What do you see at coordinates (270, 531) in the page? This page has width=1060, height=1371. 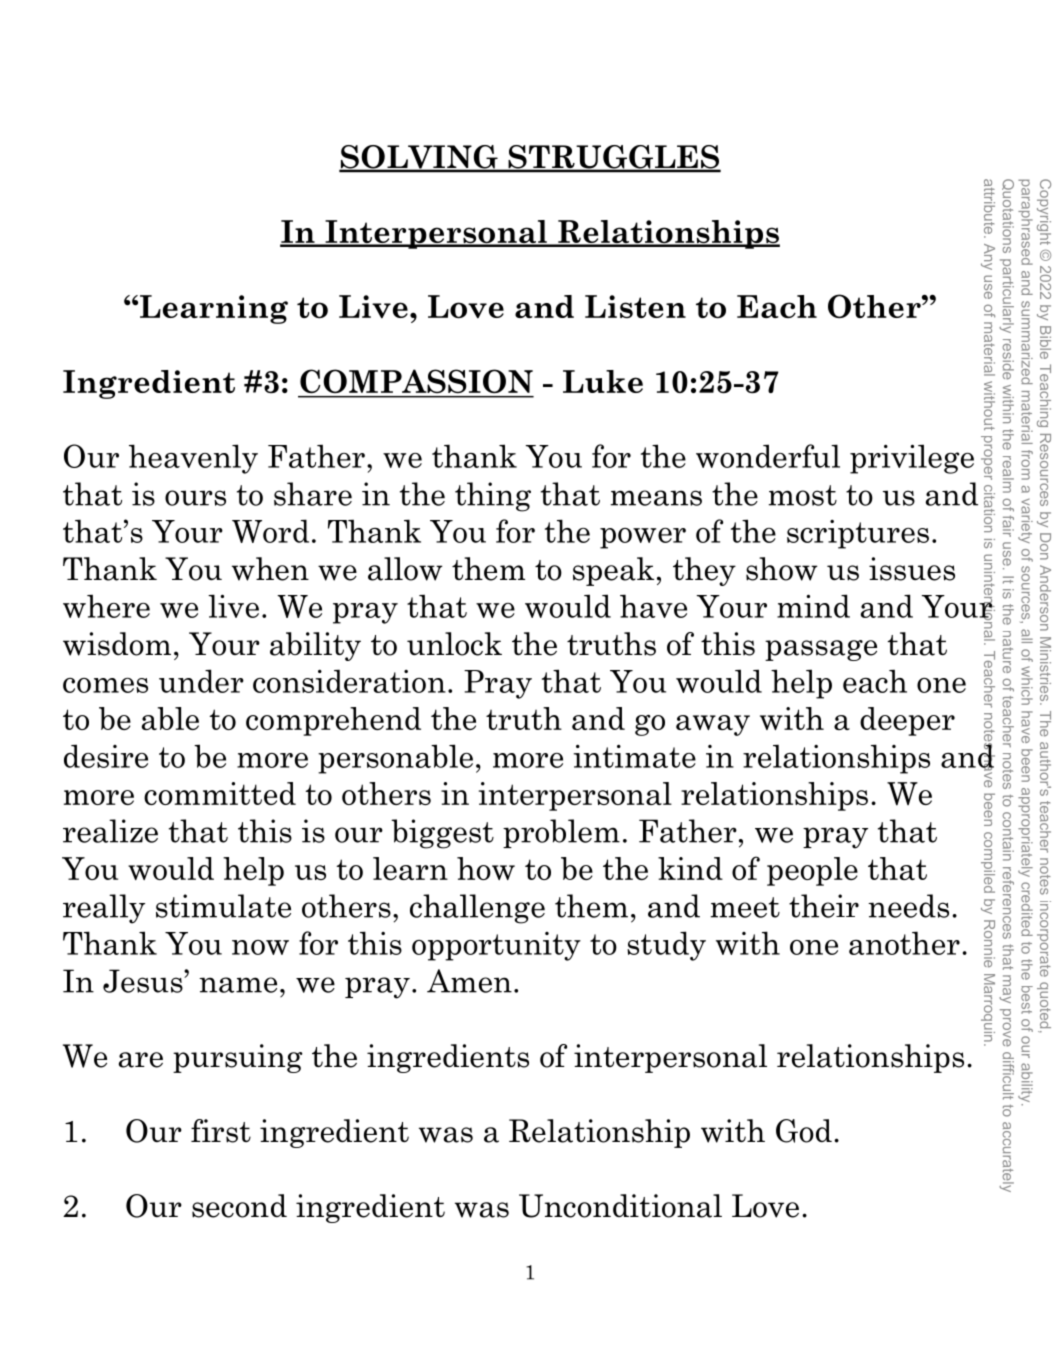 I see `Word` at bounding box center [270, 531].
